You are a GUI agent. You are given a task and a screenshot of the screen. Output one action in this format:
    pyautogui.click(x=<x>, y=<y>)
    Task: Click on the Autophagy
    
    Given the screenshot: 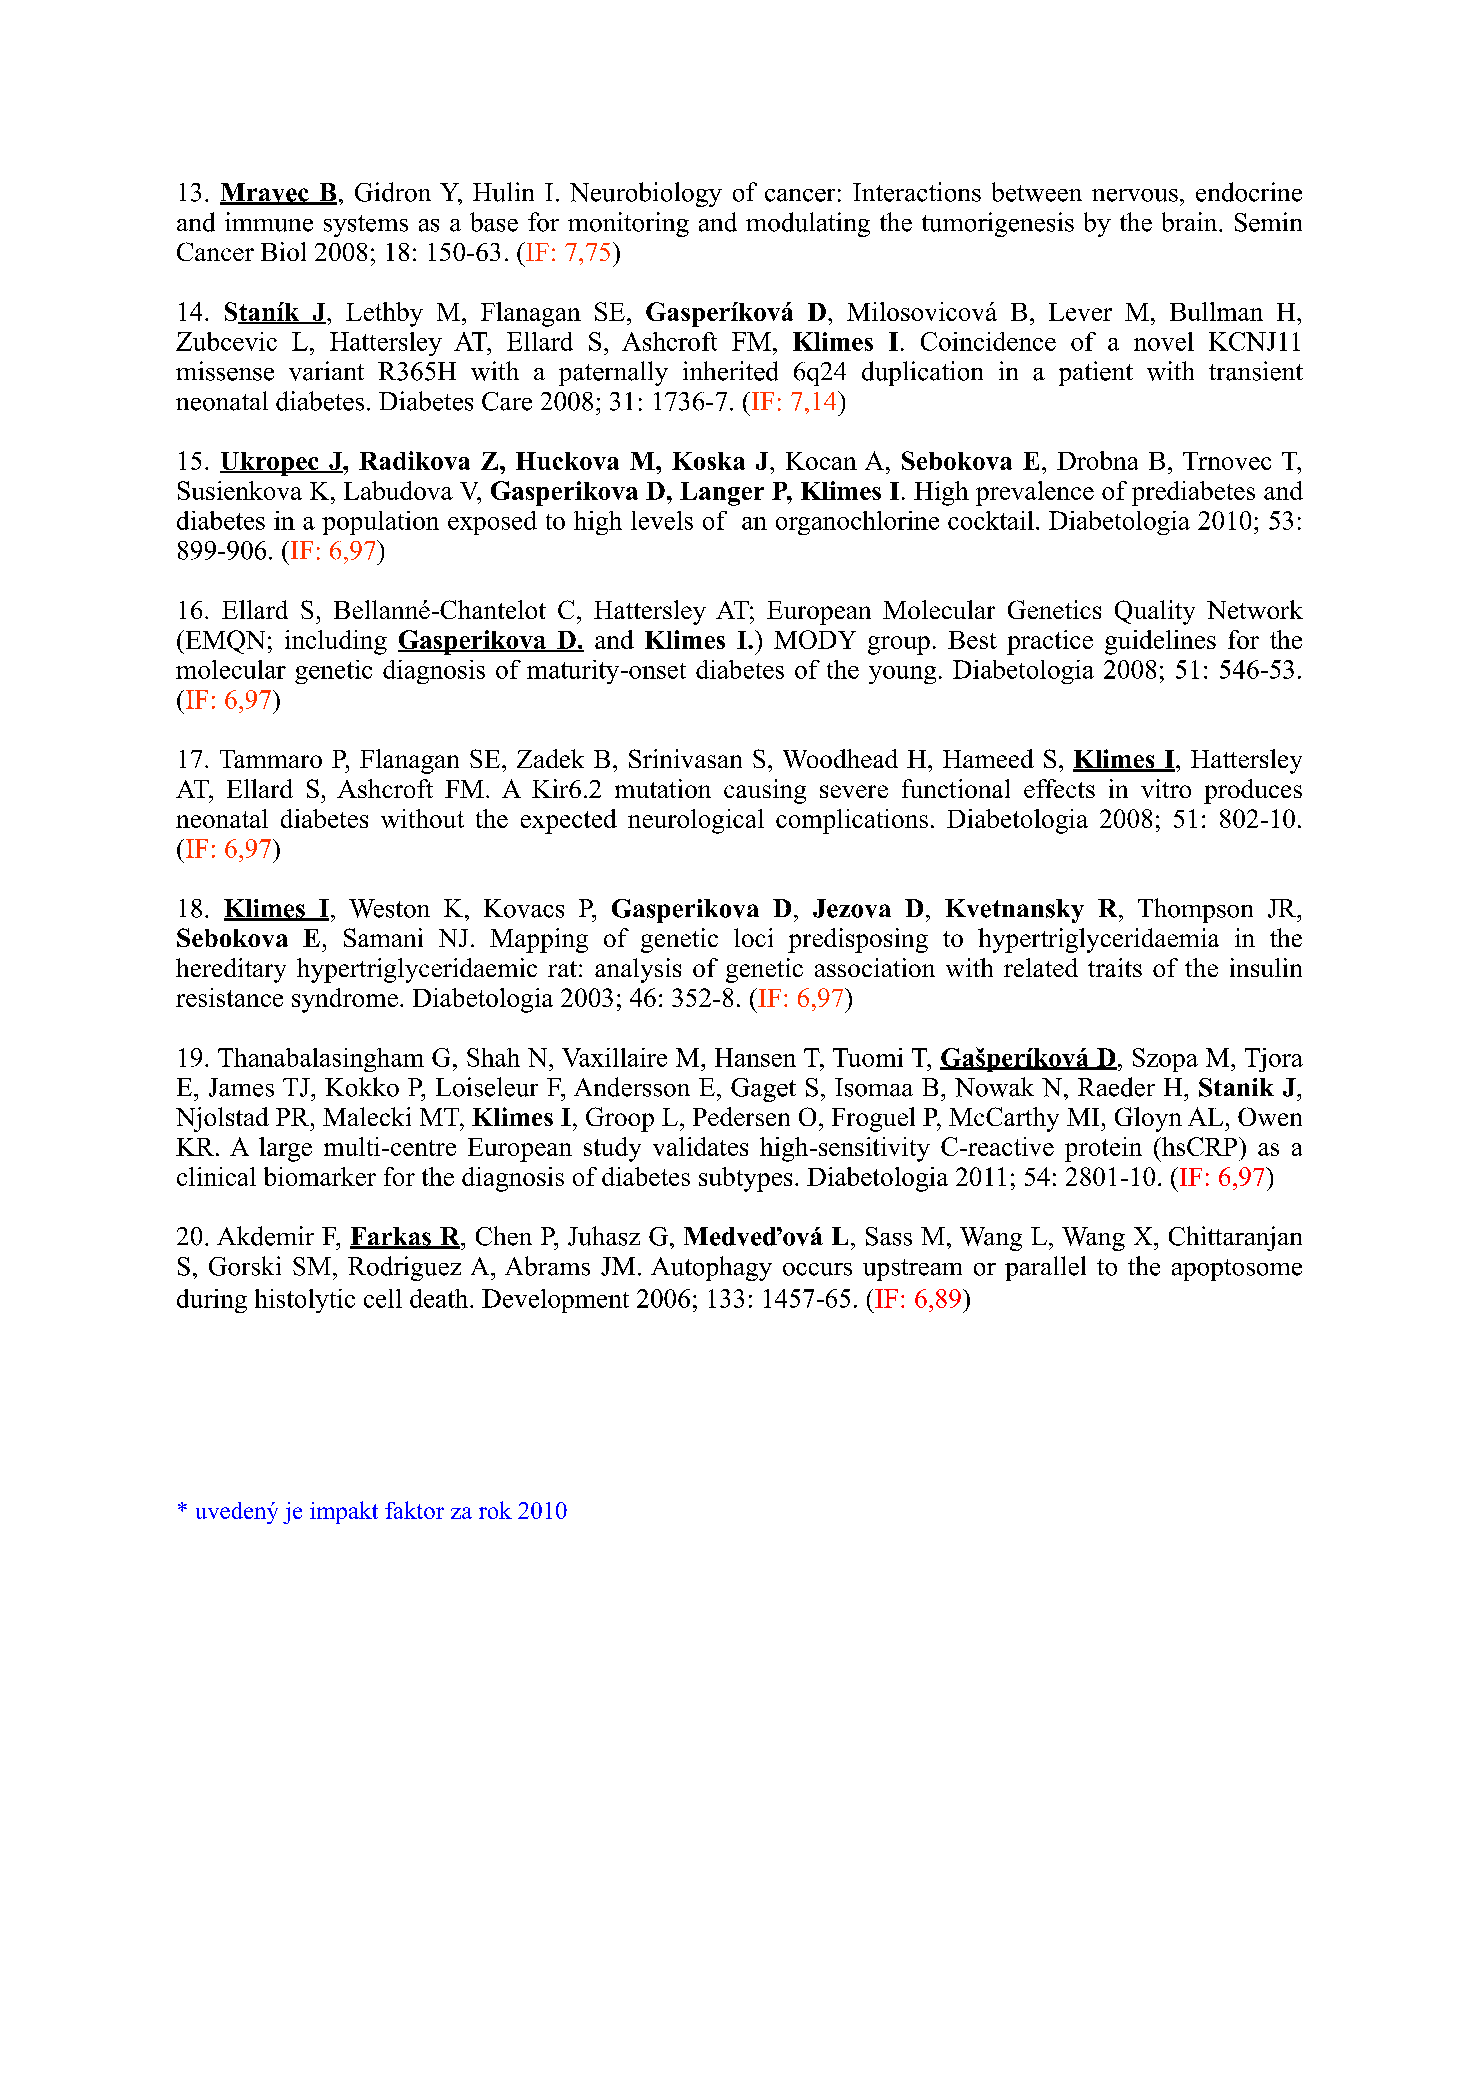 What is the action you would take?
    pyautogui.click(x=711, y=1268)
